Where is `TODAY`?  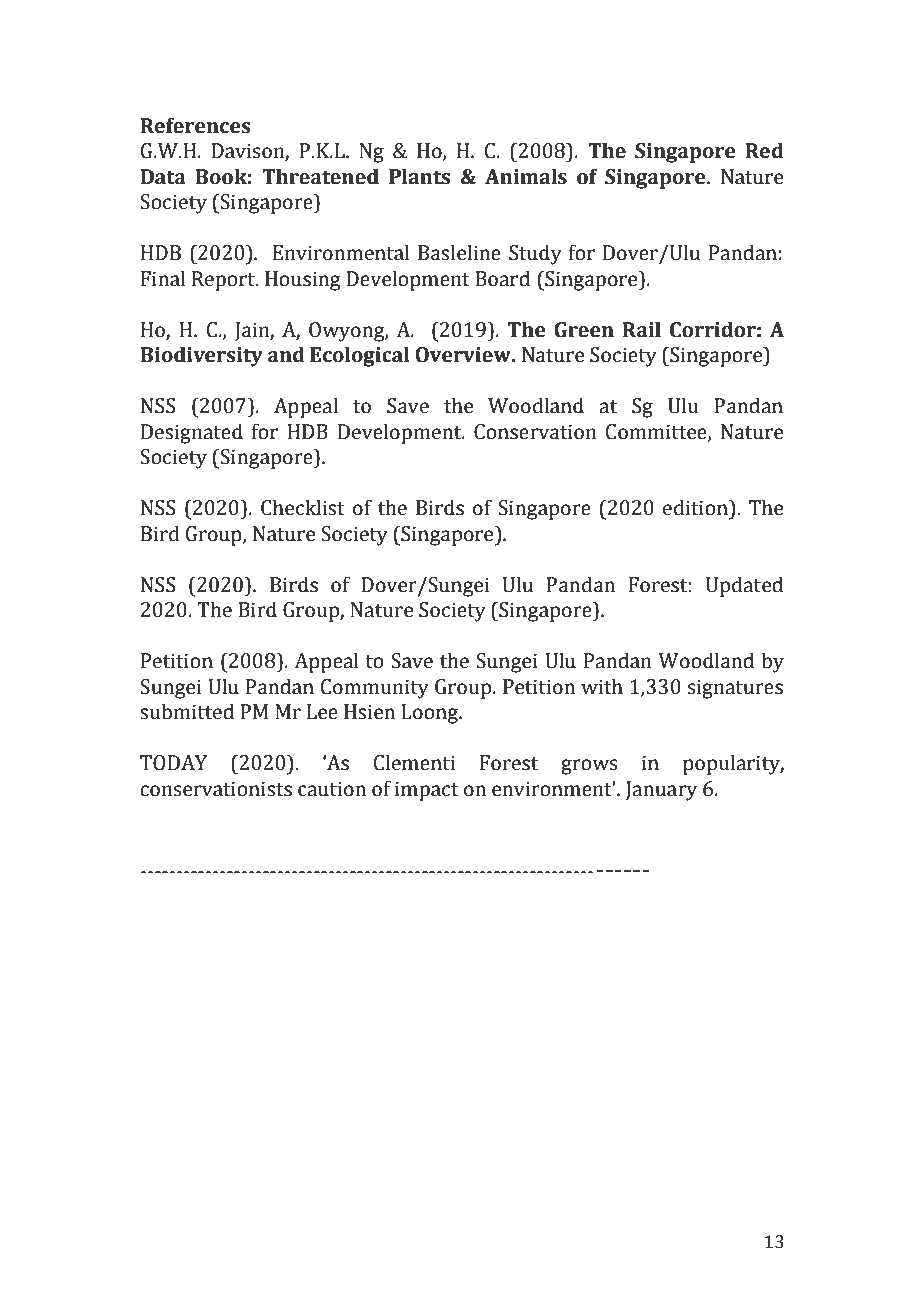
TODAY is located at coordinates (173, 763).
